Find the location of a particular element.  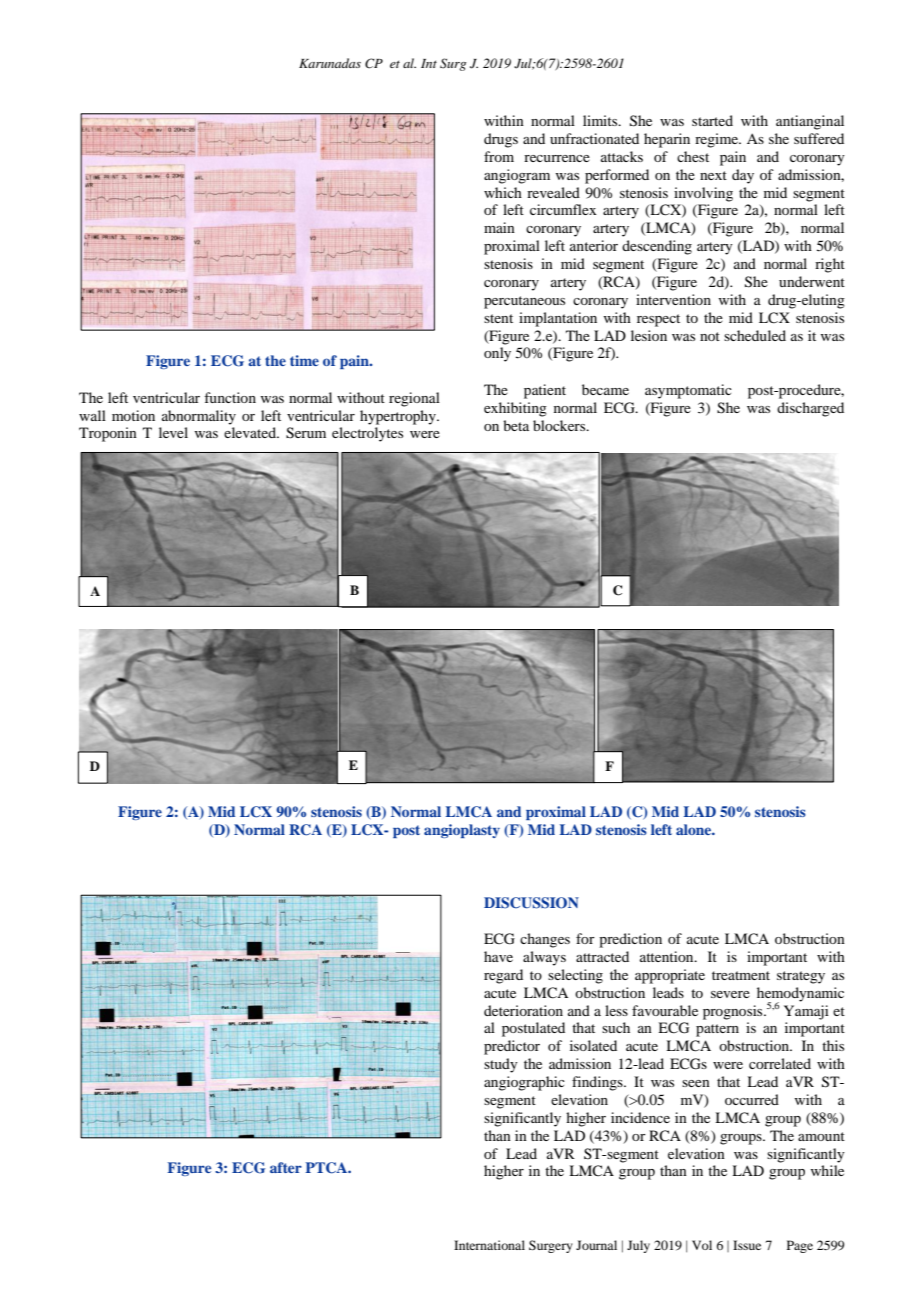

time is located at coordinates (304, 360).
